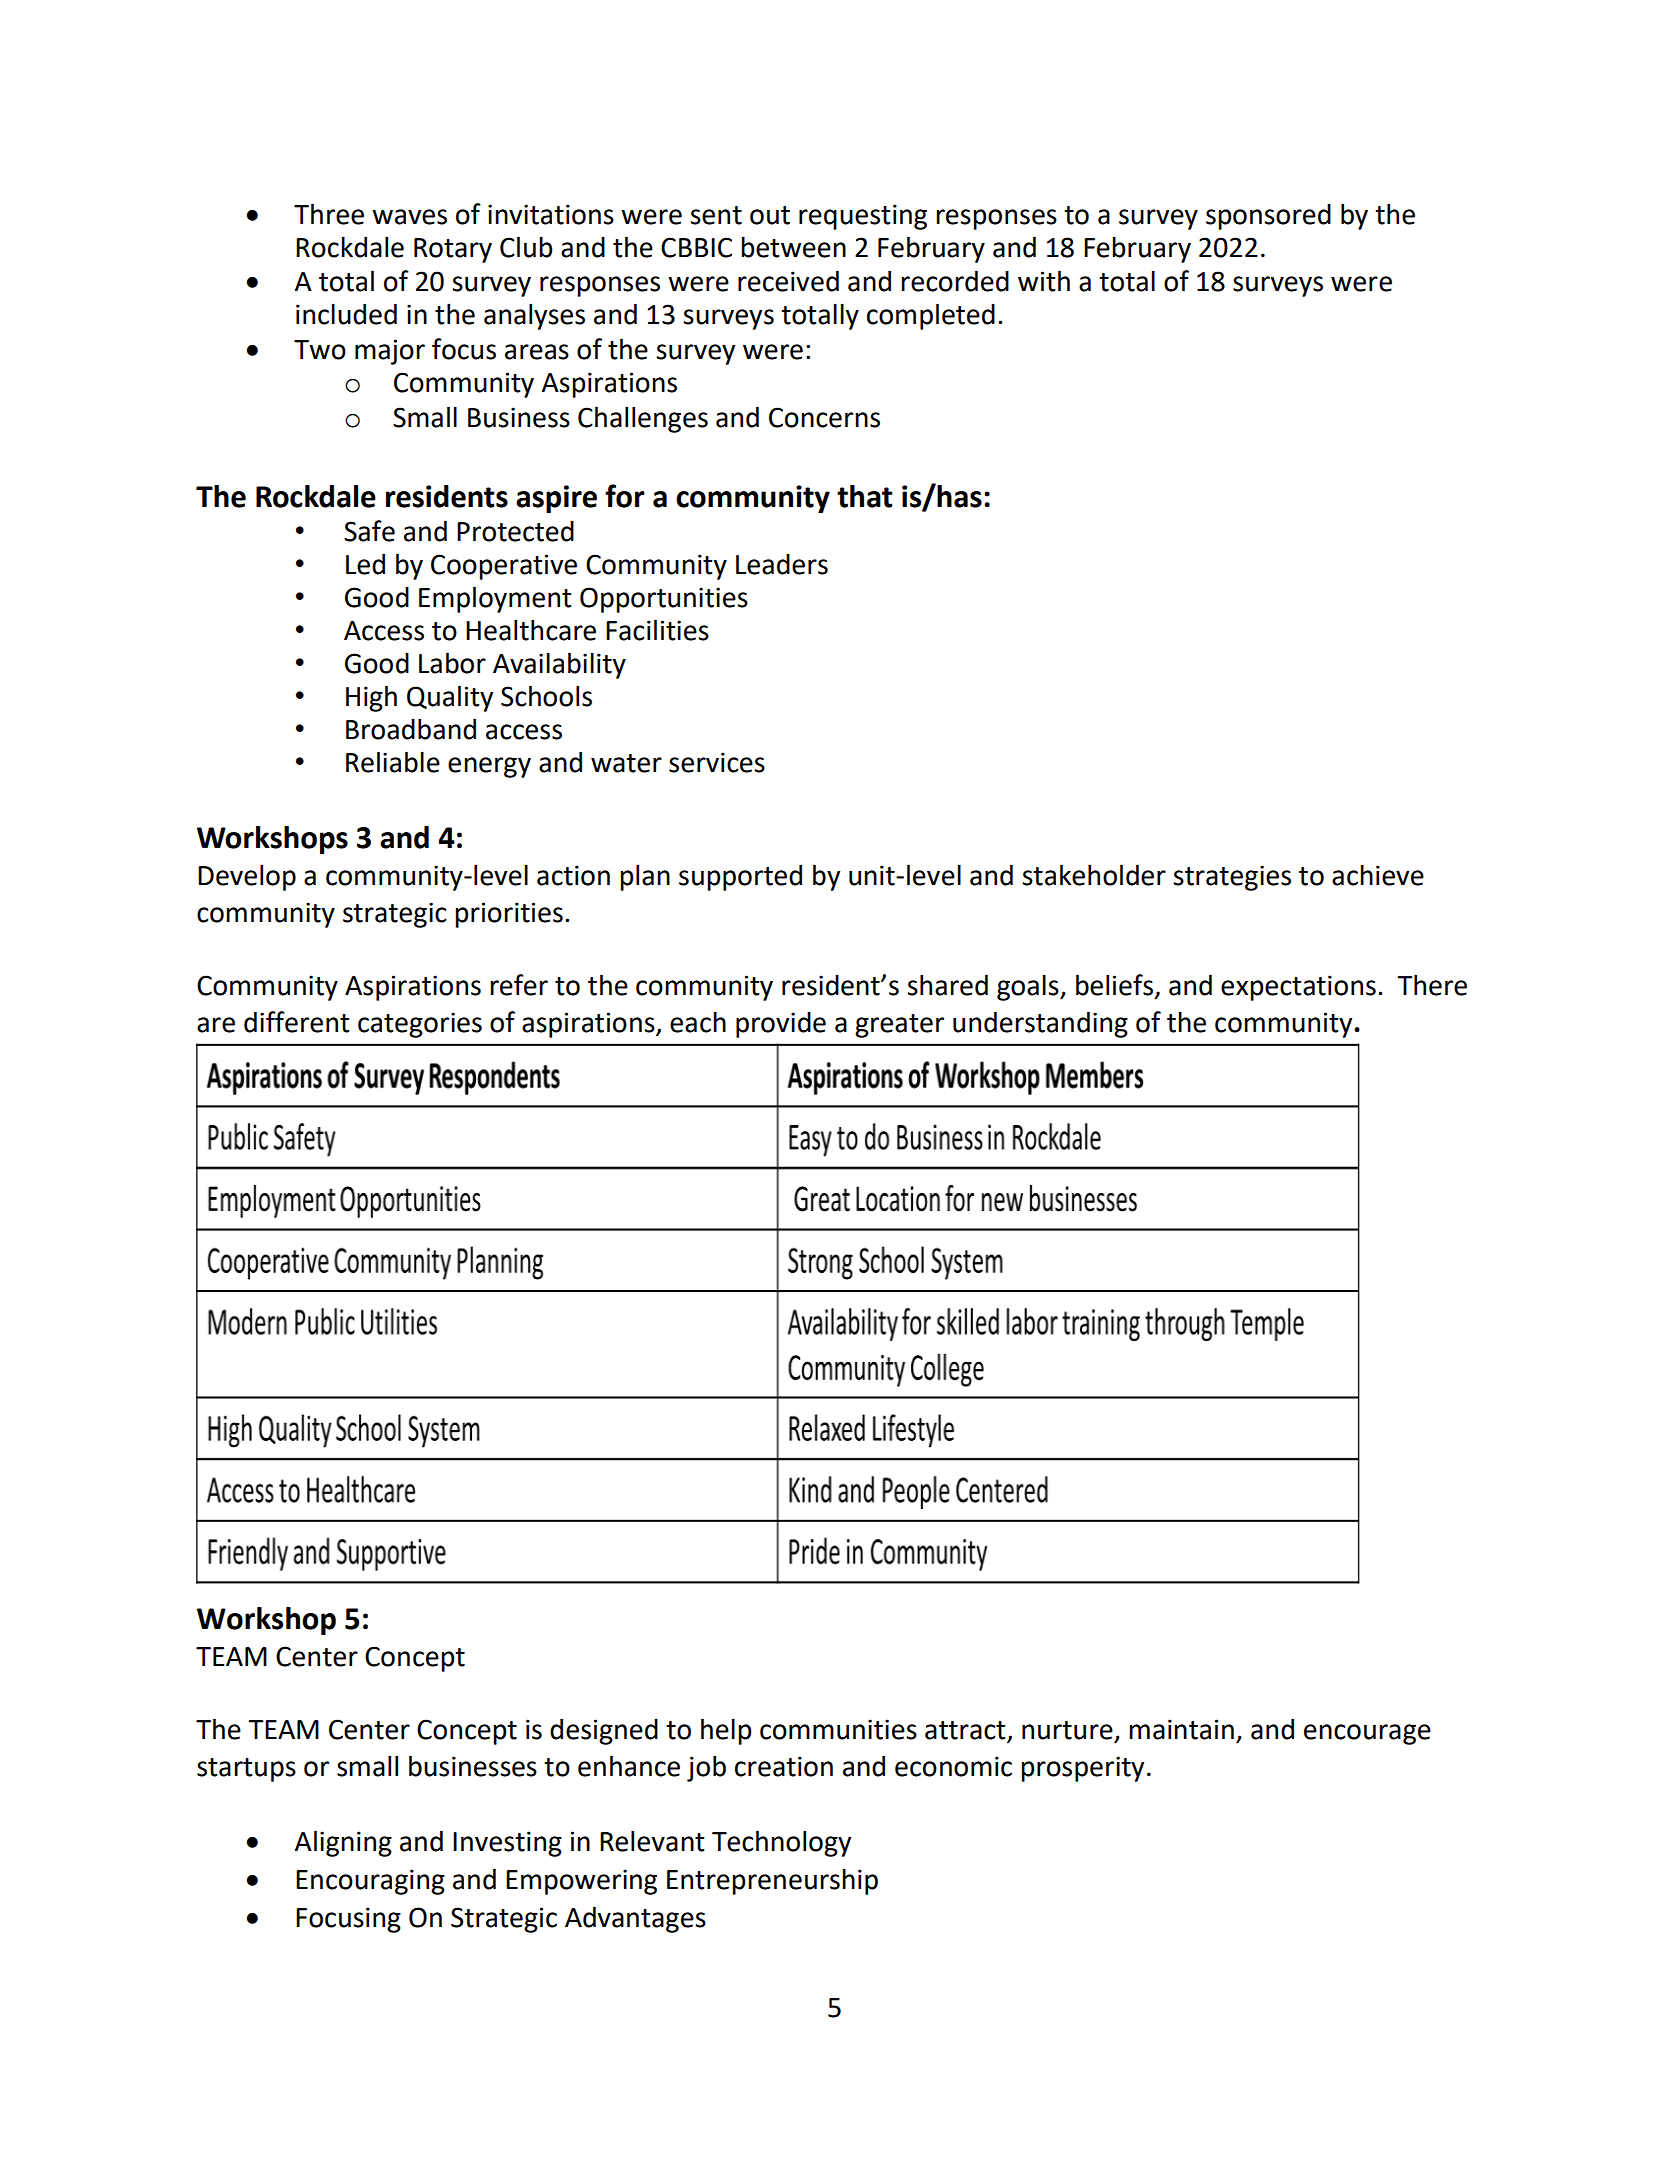  Describe the element at coordinates (1367, 1734) in the screenshot. I see `encourage` at that location.
